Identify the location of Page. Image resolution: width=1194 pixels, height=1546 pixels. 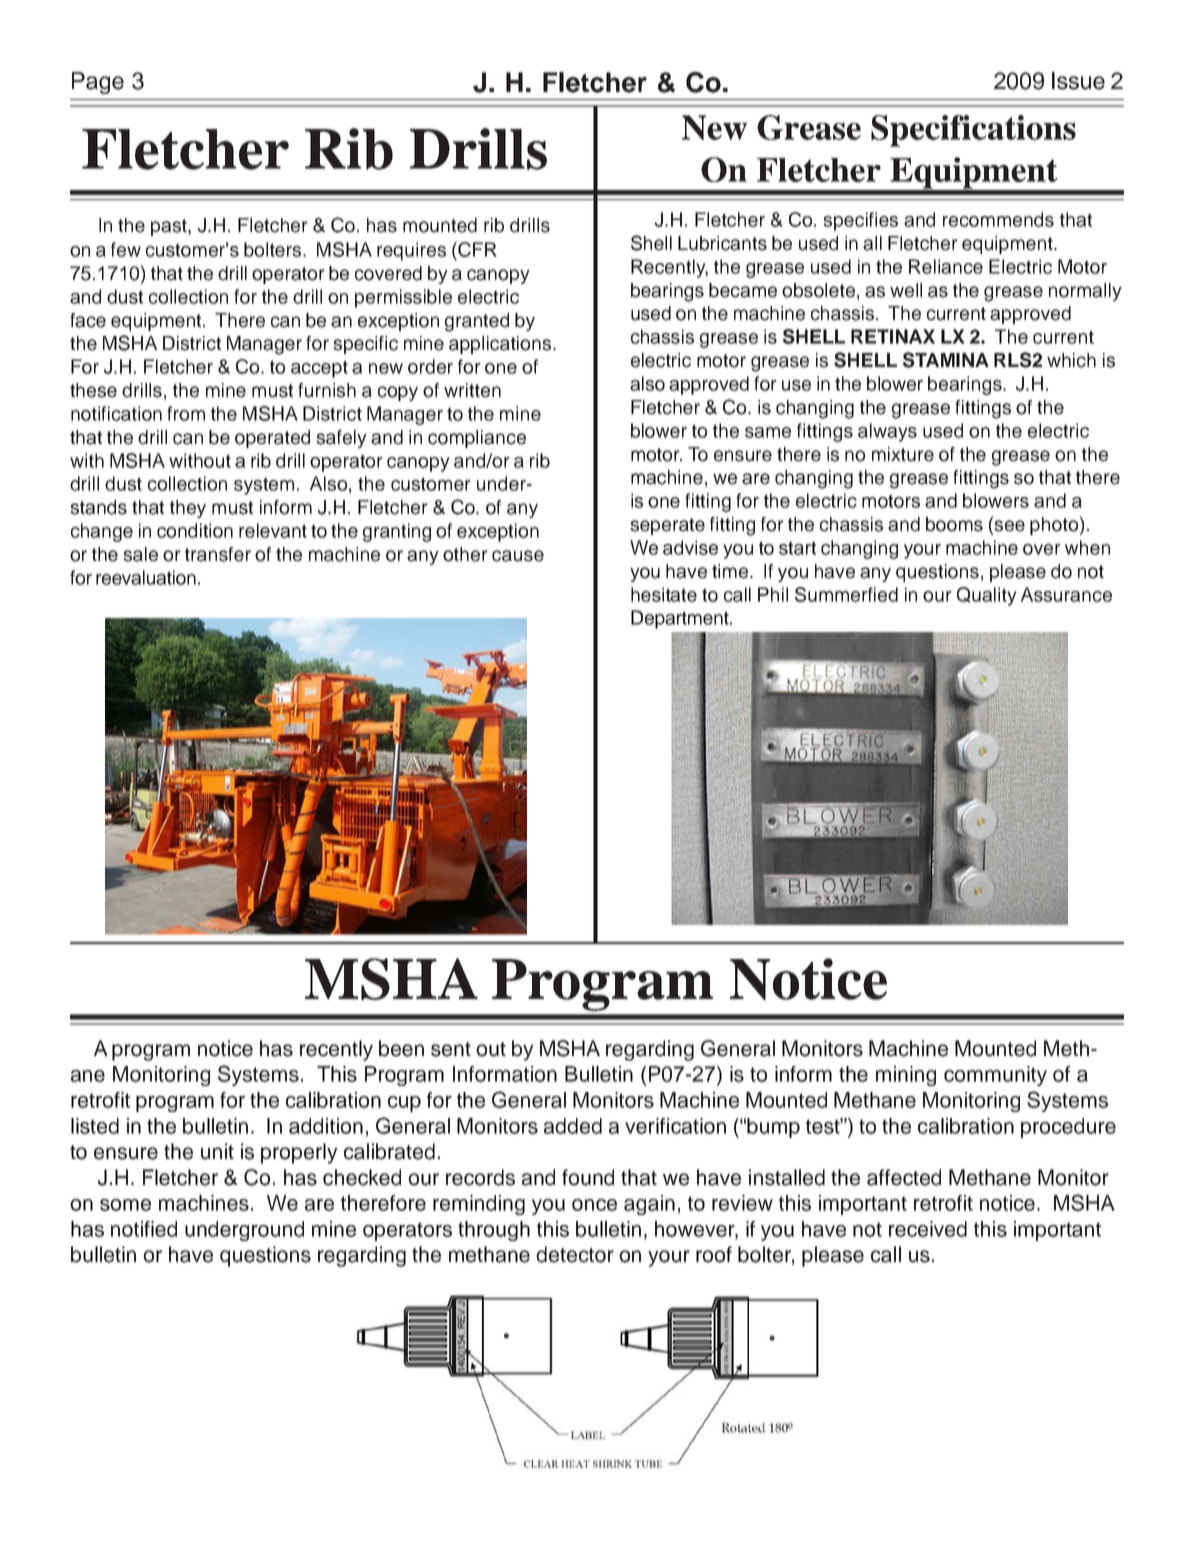
(98, 83).
